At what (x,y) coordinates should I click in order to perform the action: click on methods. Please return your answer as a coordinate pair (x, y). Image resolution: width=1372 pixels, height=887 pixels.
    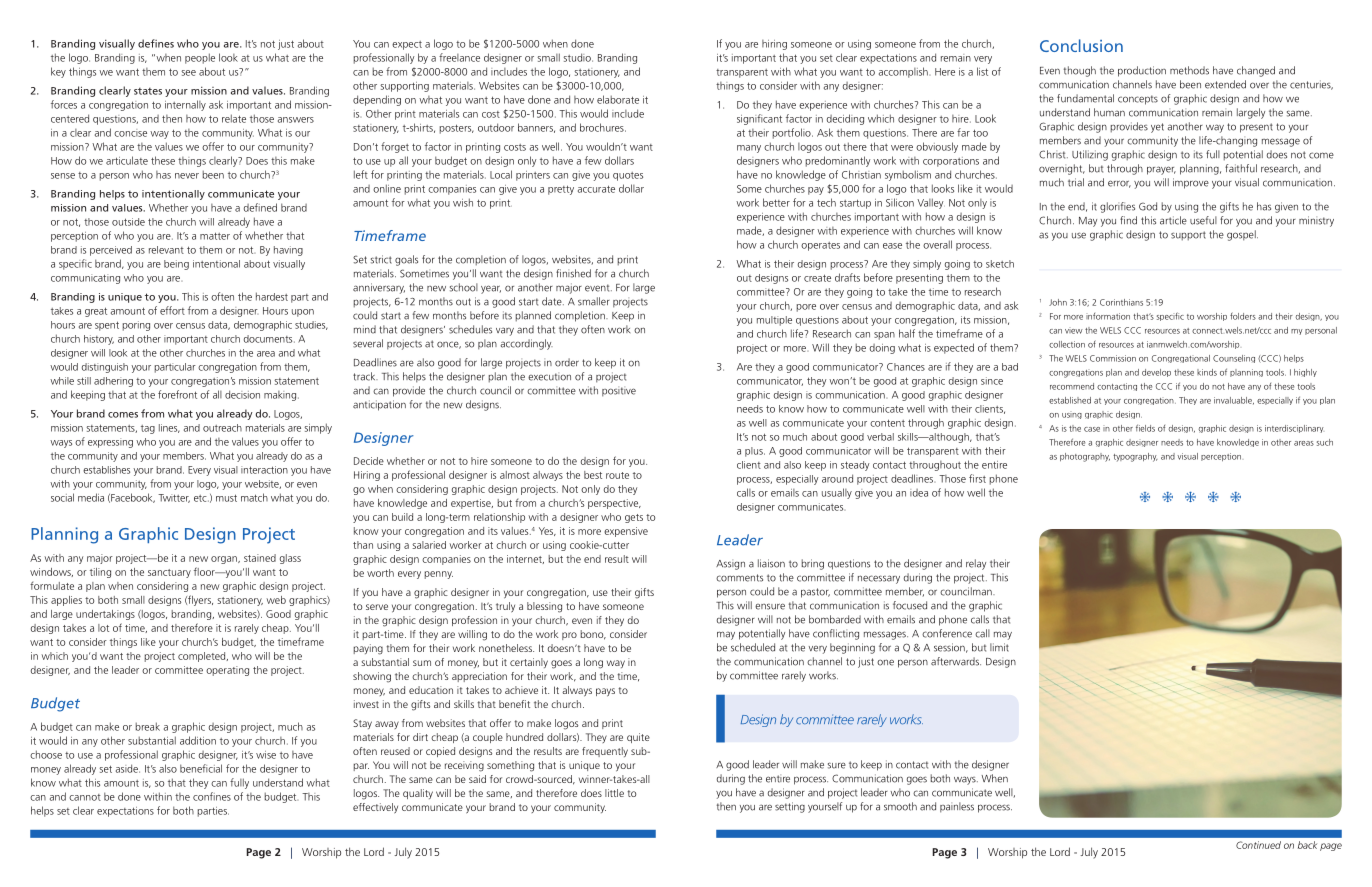
    Looking at the image, I should click on (1189, 70).
